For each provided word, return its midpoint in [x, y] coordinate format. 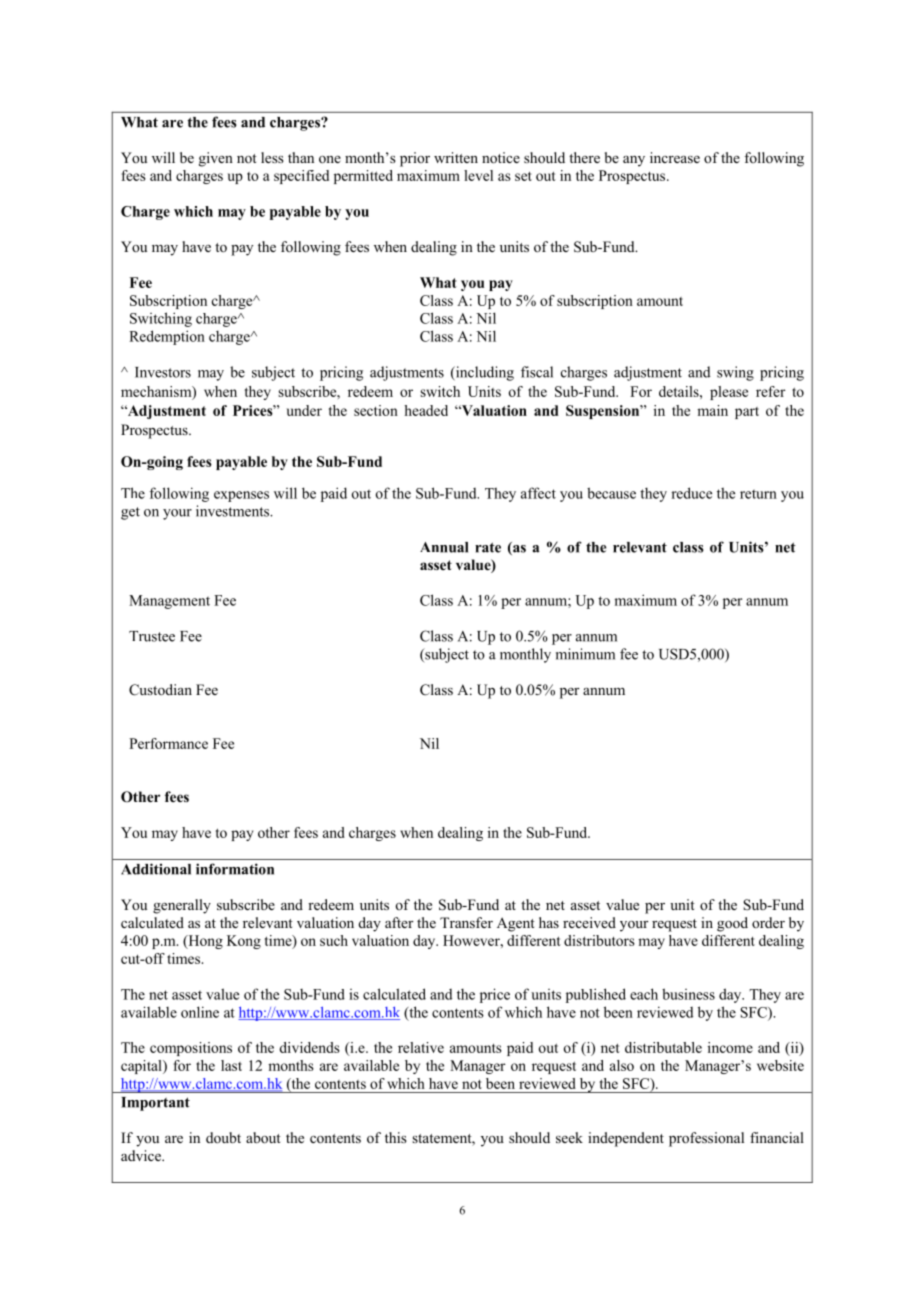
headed [426, 410]
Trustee [152, 636]
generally [182, 906]
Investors [163, 372]
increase [675, 157]
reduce [691, 493]
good [732, 924]
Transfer [466, 922]
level [478, 175]
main [712, 410]
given [216, 159]
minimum [585, 654]
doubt [223, 1137]
